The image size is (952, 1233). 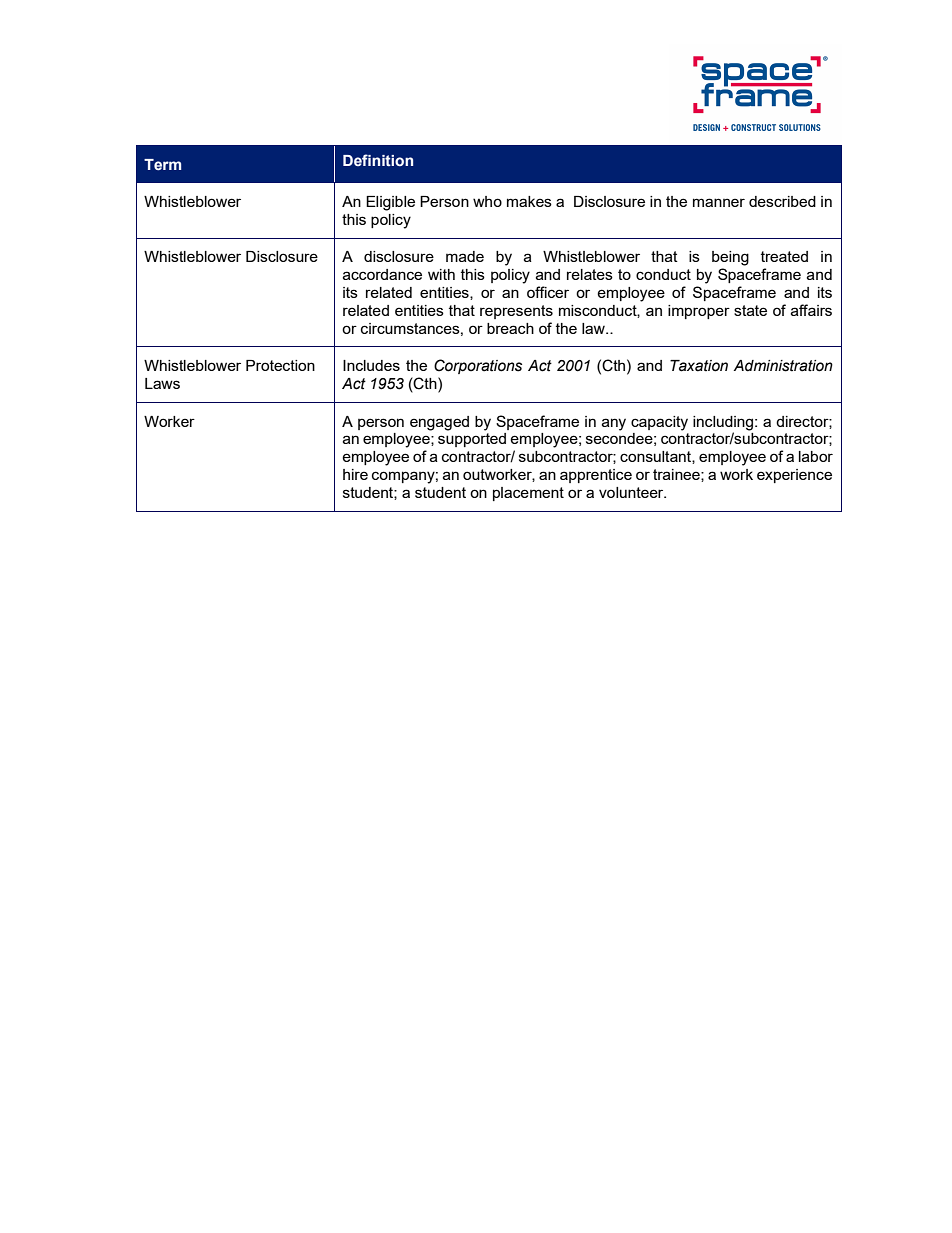 I want to click on Term, so click(x=162, y=165).
